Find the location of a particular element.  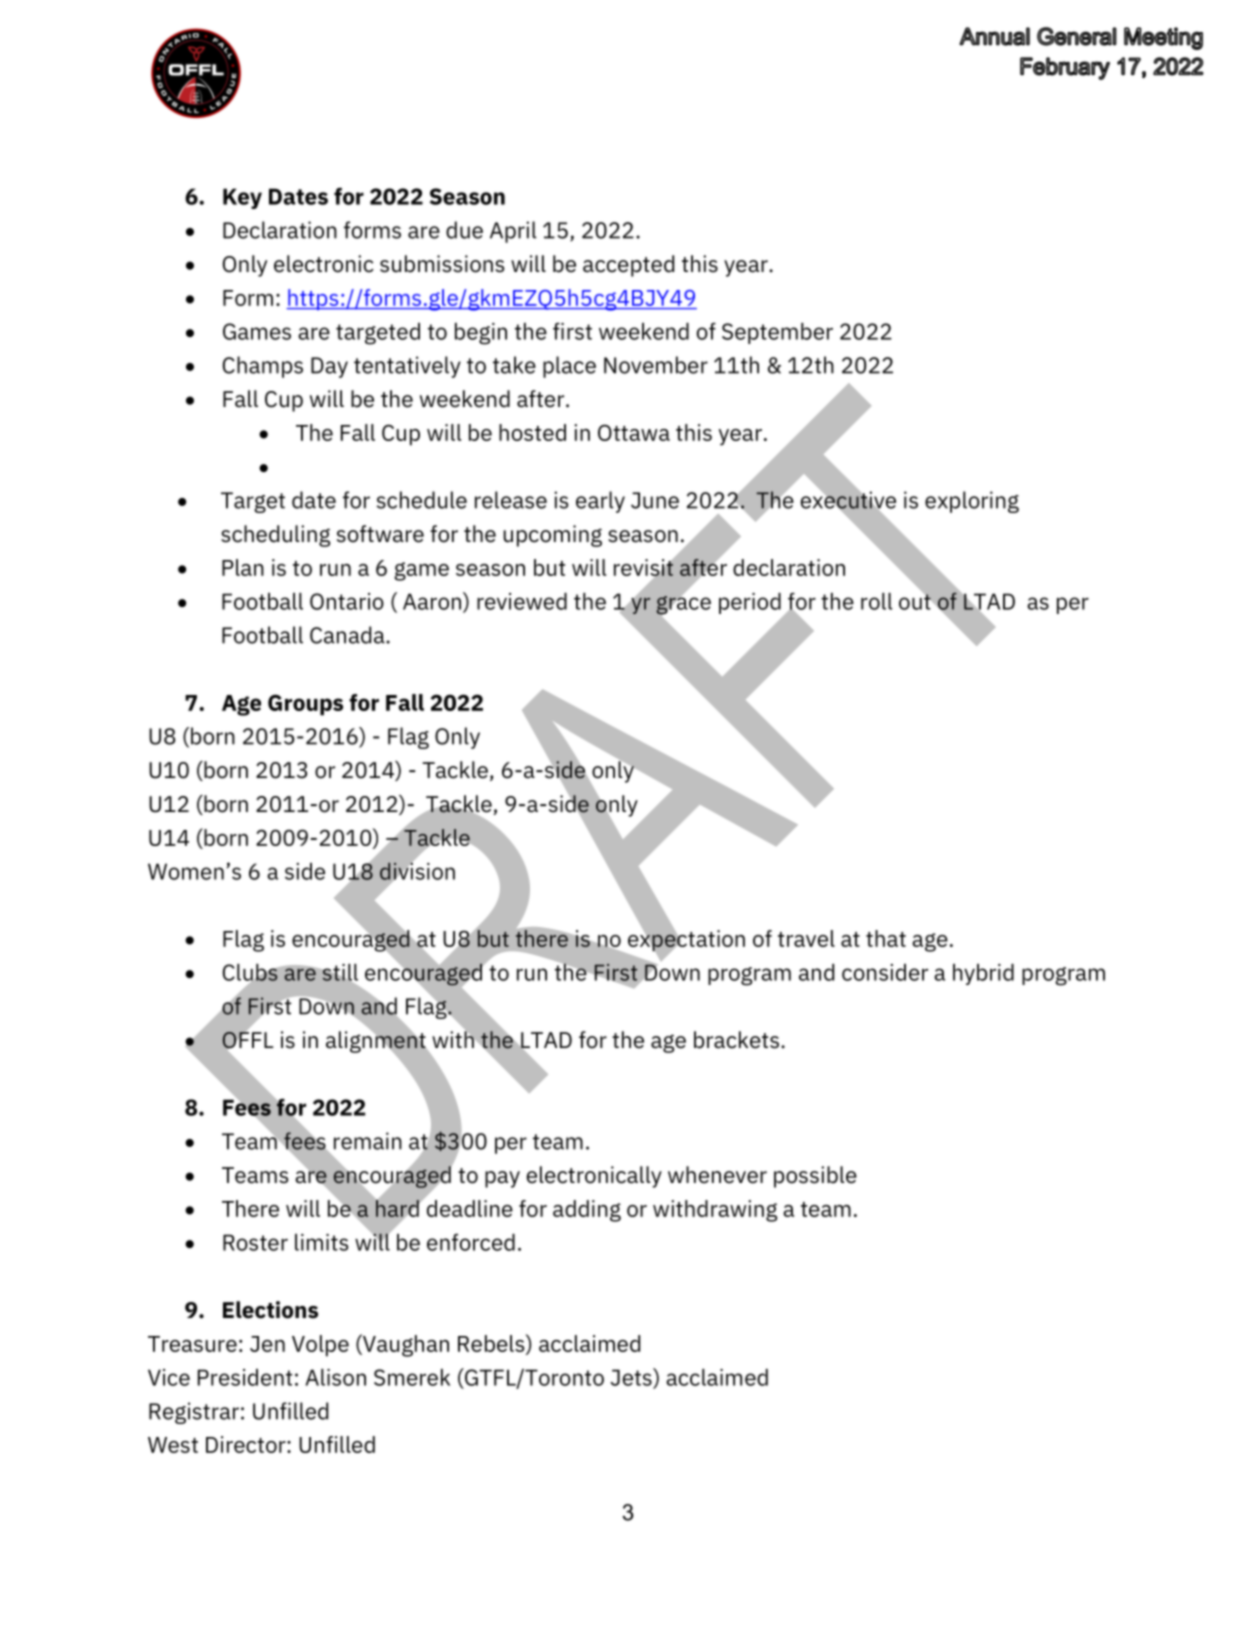

Director is located at coordinates (247, 1444).
